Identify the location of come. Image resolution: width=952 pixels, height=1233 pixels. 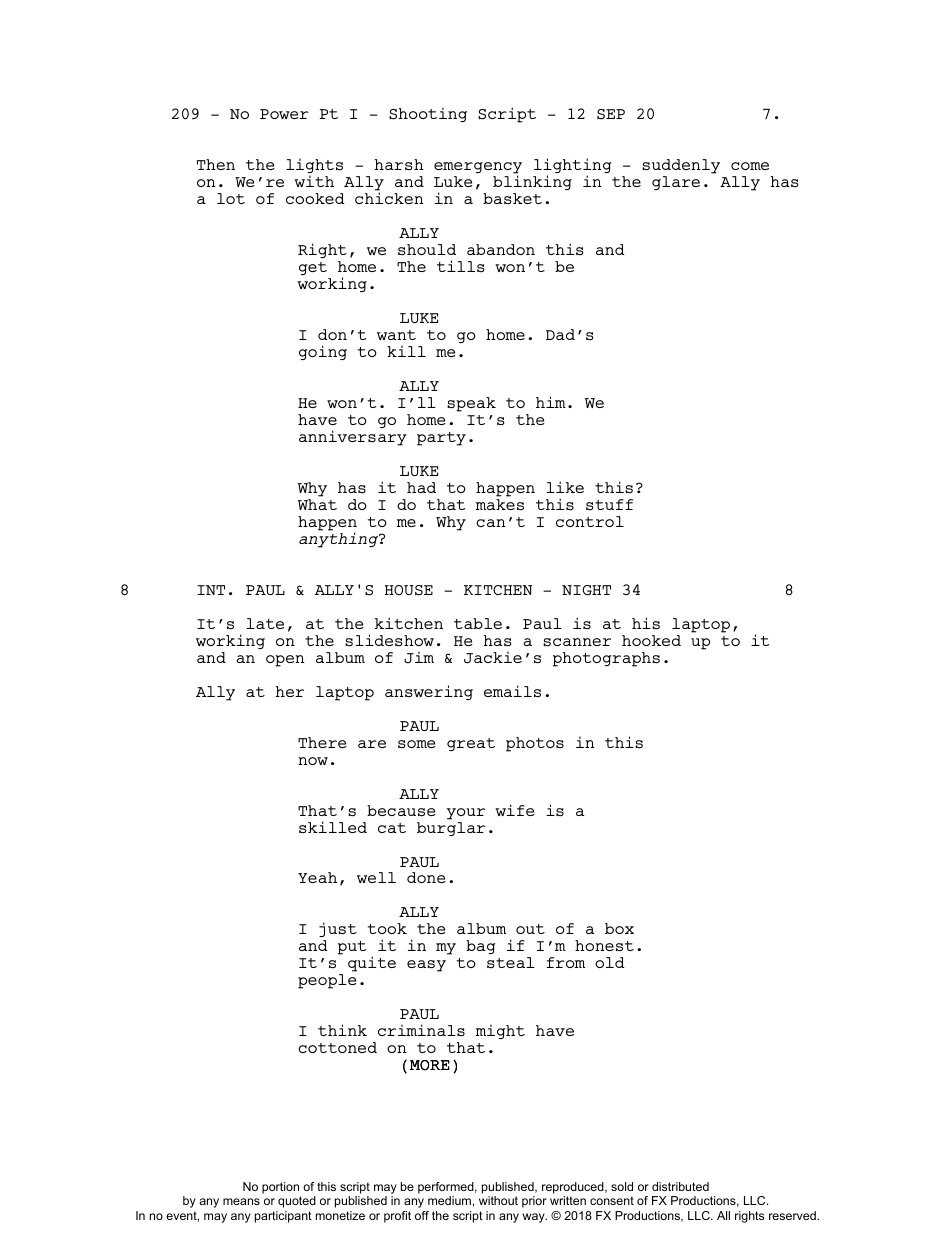
(750, 166).
